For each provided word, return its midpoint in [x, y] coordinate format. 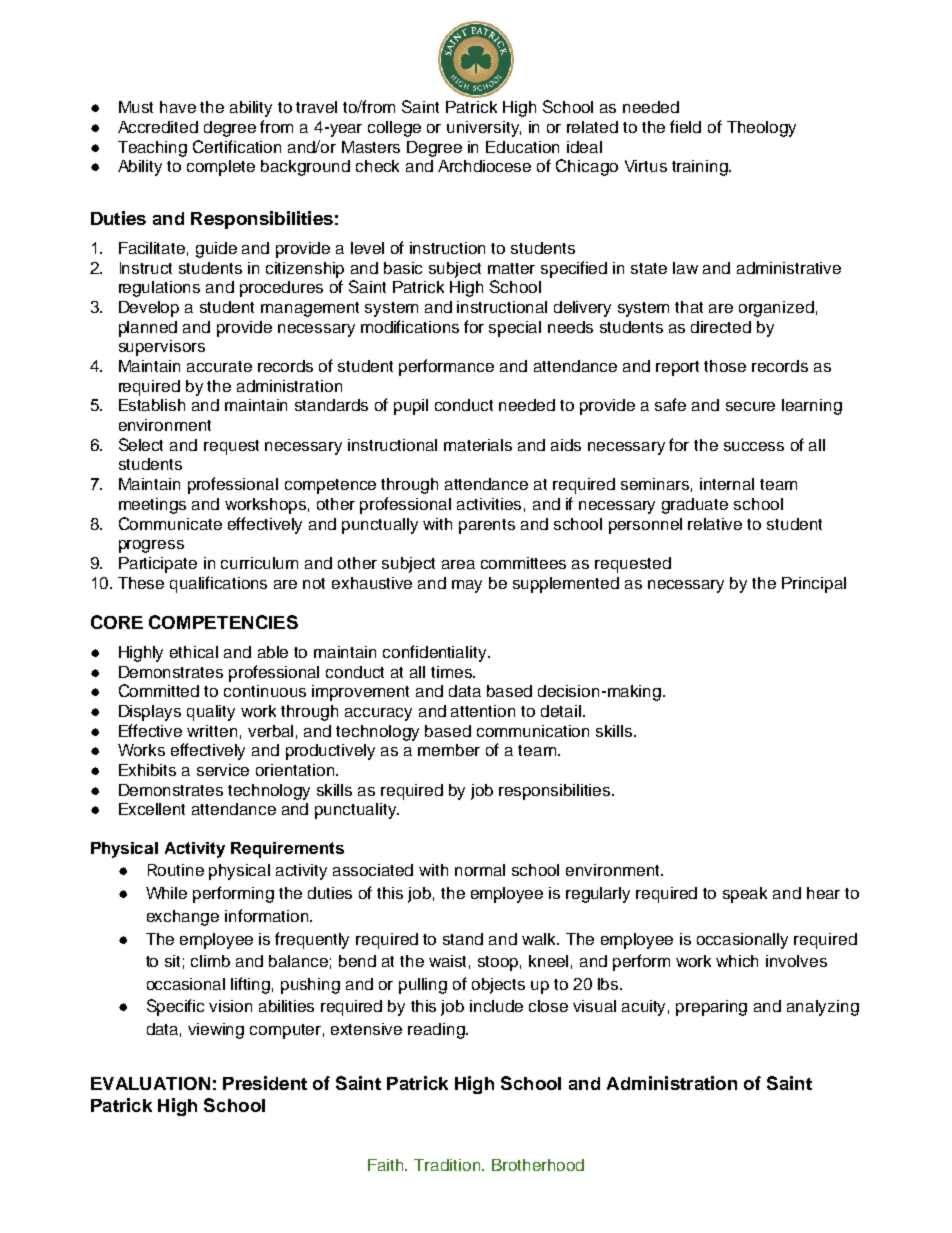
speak [745, 895]
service [223, 770]
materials [478, 445]
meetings [152, 506]
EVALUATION [150, 1083]
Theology [761, 129]
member [449, 750]
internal [727, 484]
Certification [237, 146]
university [484, 129]
